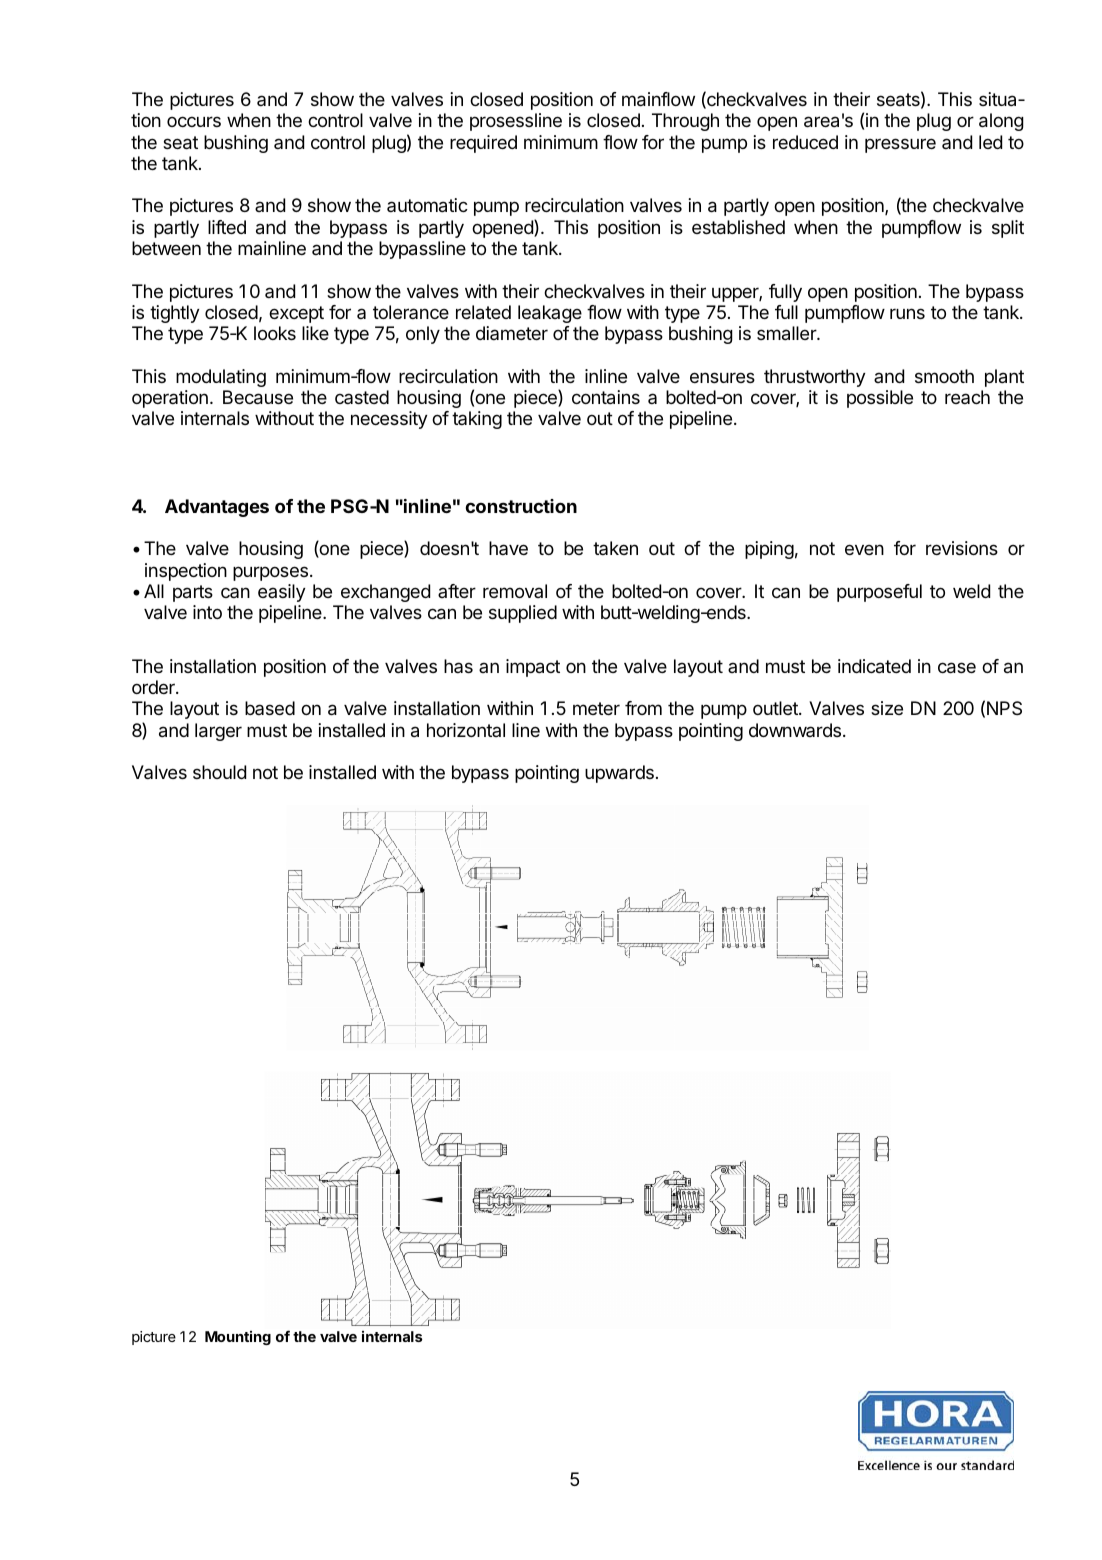 The width and height of the page is (1102, 1560). I want to click on taken, so click(615, 548).
